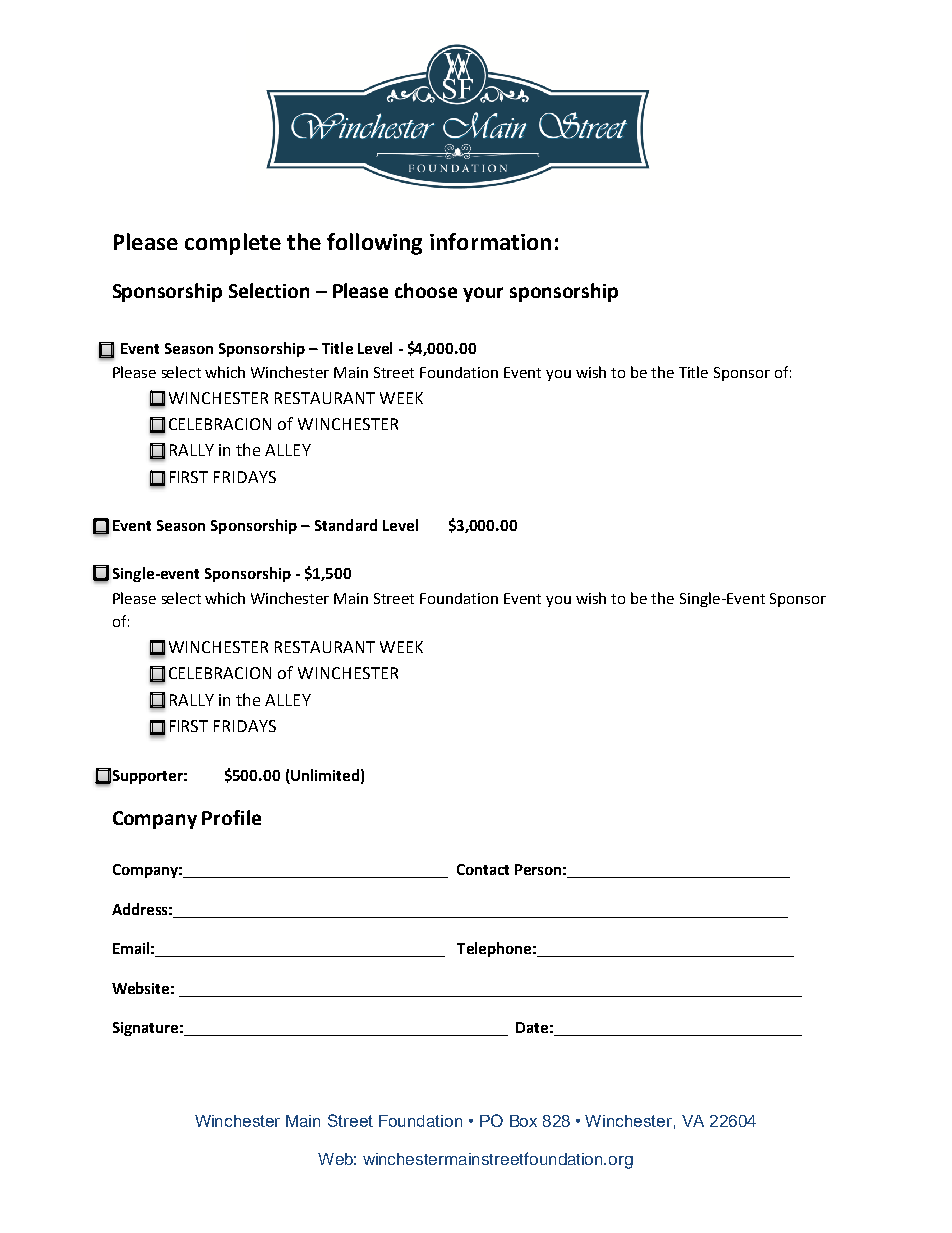 This document has height=1233, width=952. What do you see at coordinates (231, 817) in the document?
I see `Profile` at bounding box center [231, 817].
